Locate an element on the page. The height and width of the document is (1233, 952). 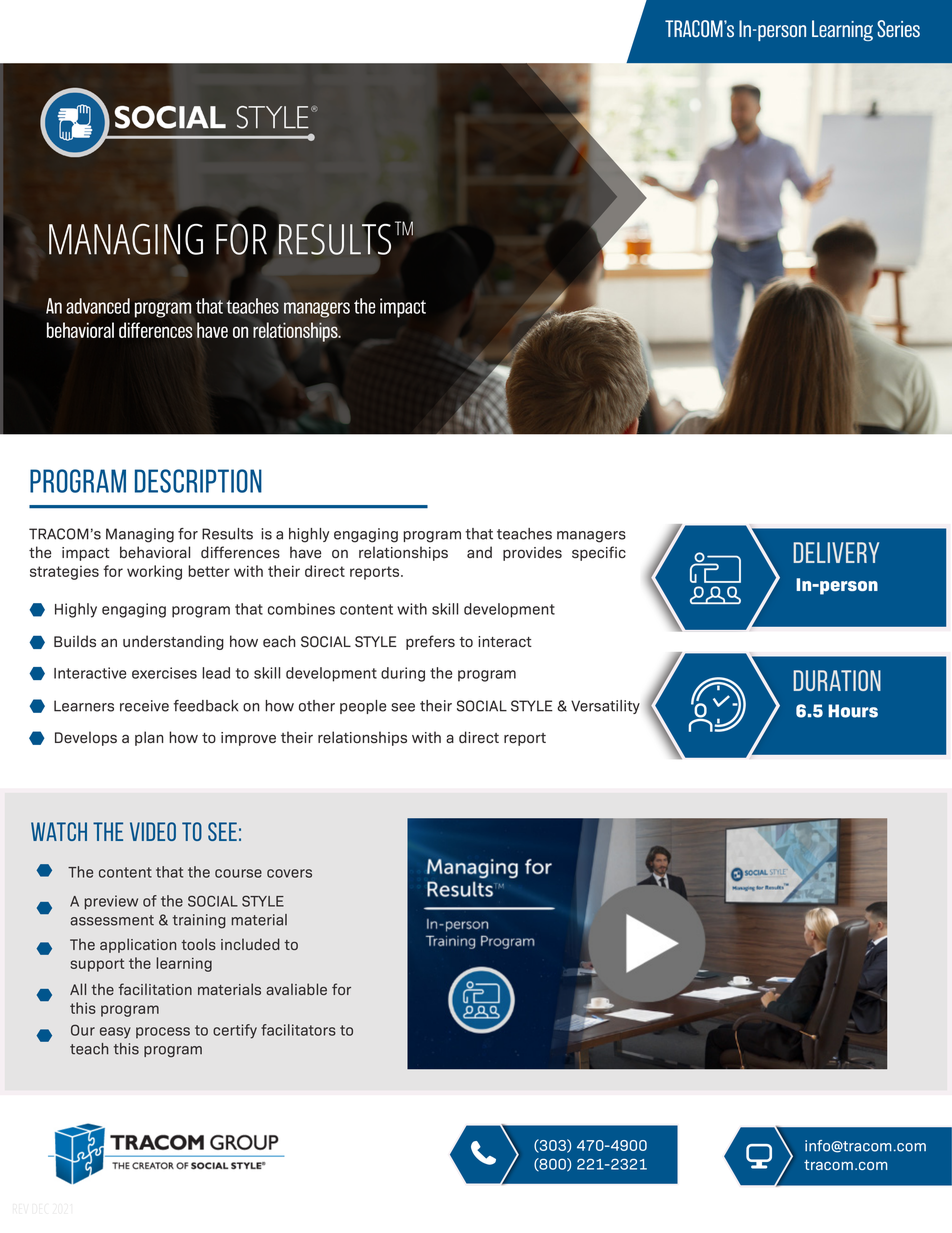
advanced is located at coordinates (98, 306).
